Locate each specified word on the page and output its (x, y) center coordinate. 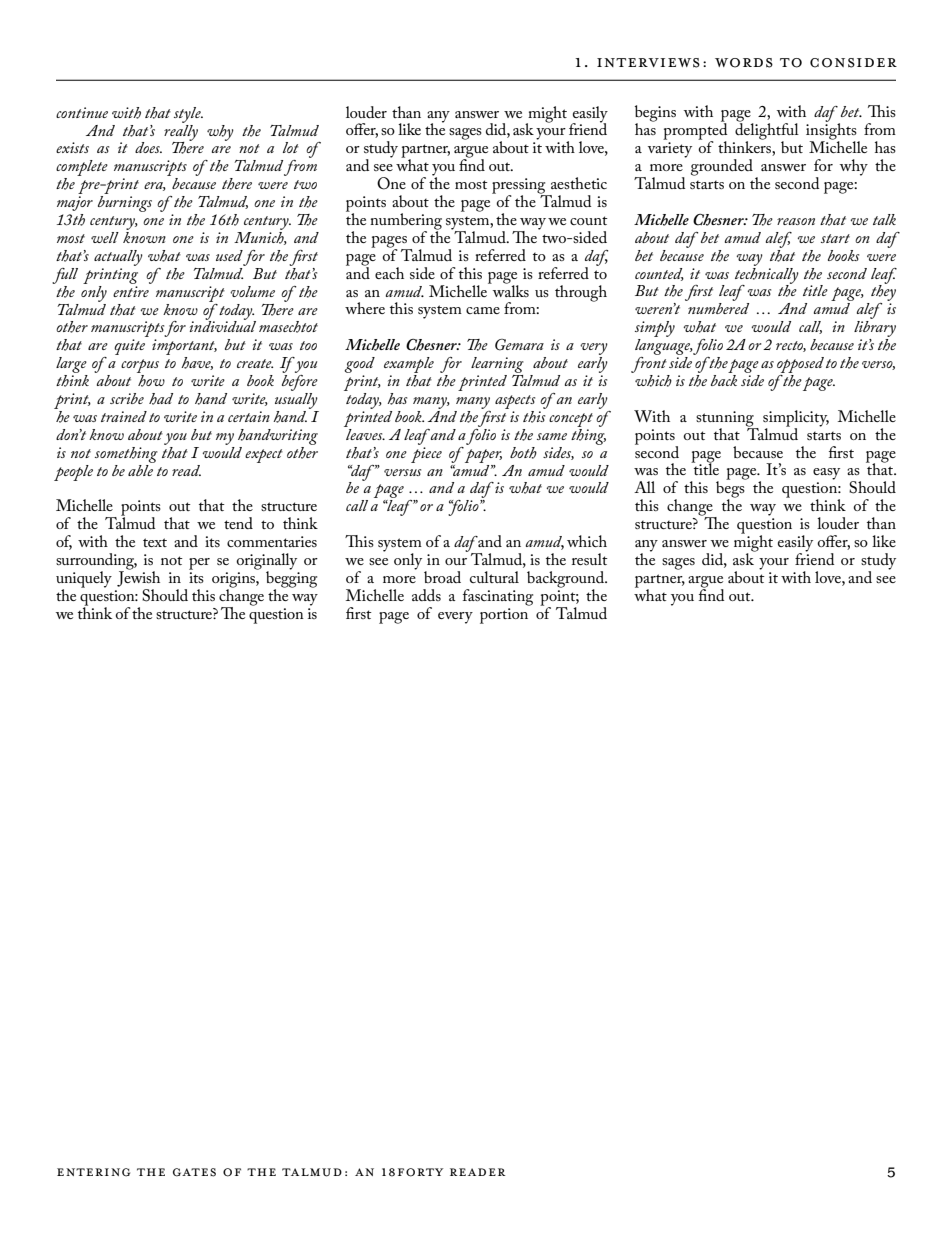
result (590, 559)
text (155, 542)
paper (483, 456)
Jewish (138, 578)
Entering (93, 1172)
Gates (194, 1172)
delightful (767, 131)
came (483, 310)
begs (731, 489)
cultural (494, 577)
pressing (520, 187)
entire (131, 291)
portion (504, 616)
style (188, 115)
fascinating (498, 597)
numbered (718, 308)
